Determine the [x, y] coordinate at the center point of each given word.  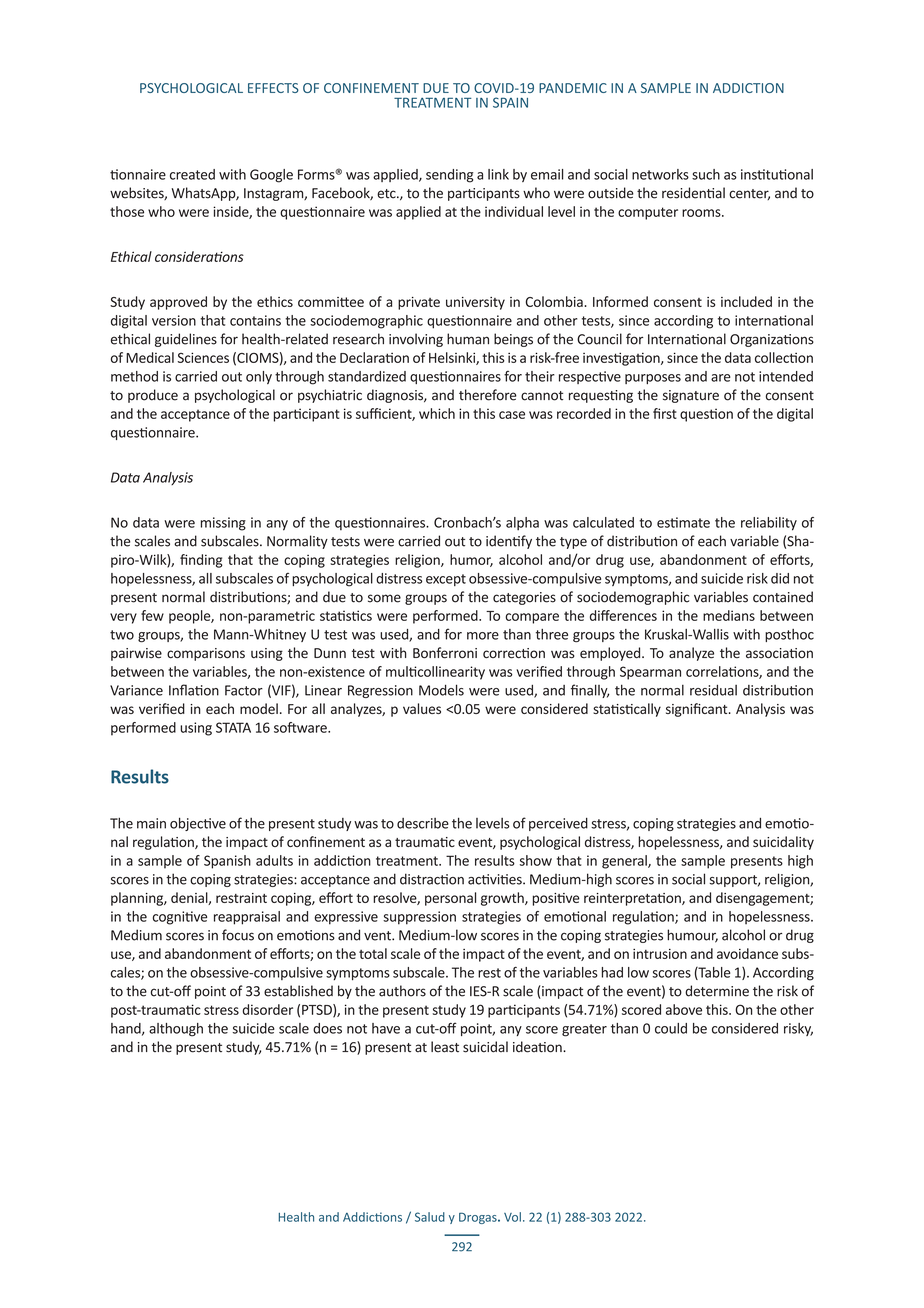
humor [471, 560]
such [706, 174]
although [176, 1030]
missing [223, 524]
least [445, 1047]
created [192, 174]
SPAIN [510, 102]
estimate [683, 522]
